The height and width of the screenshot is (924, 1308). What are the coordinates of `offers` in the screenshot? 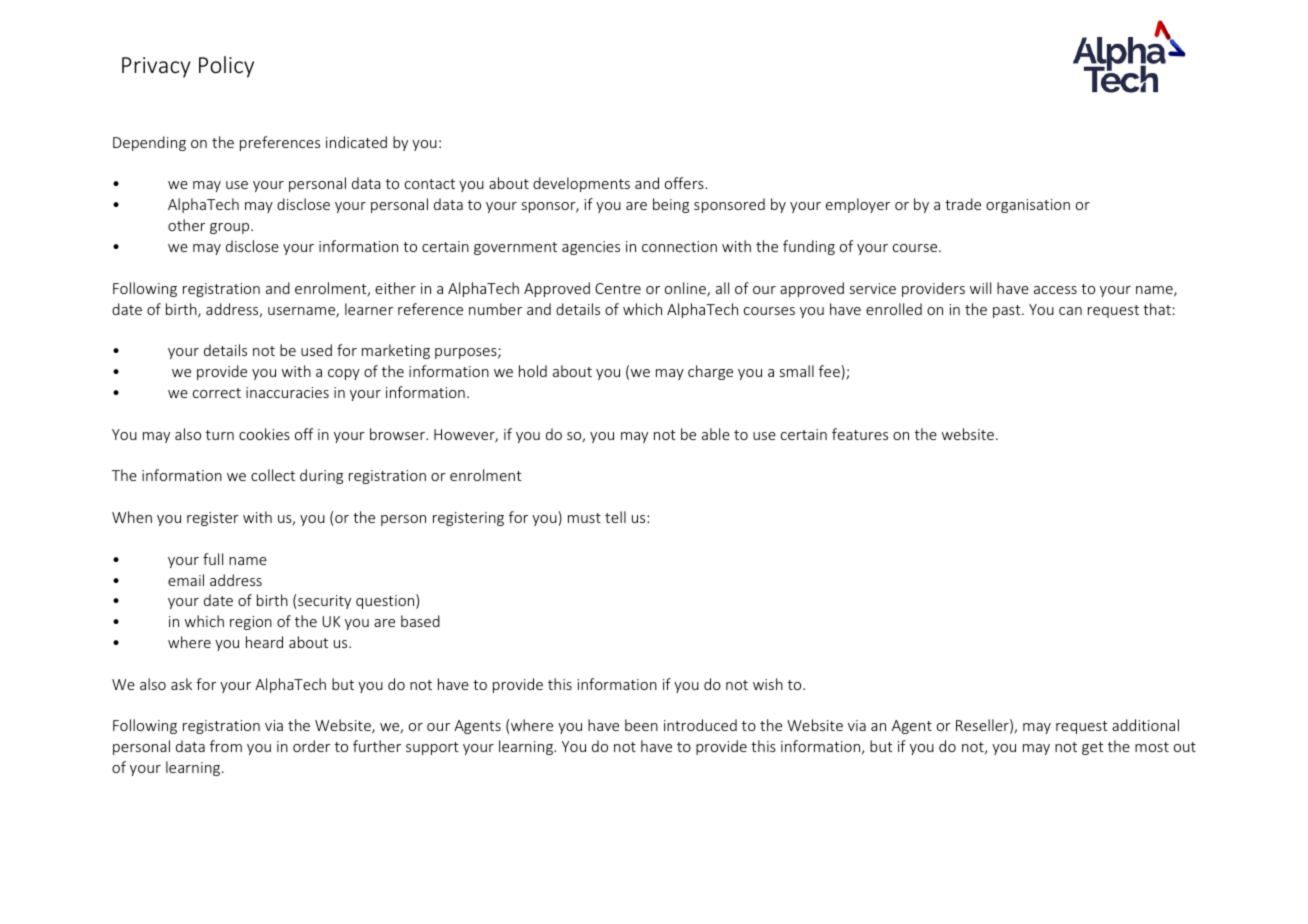 It's located at (685, 183).
